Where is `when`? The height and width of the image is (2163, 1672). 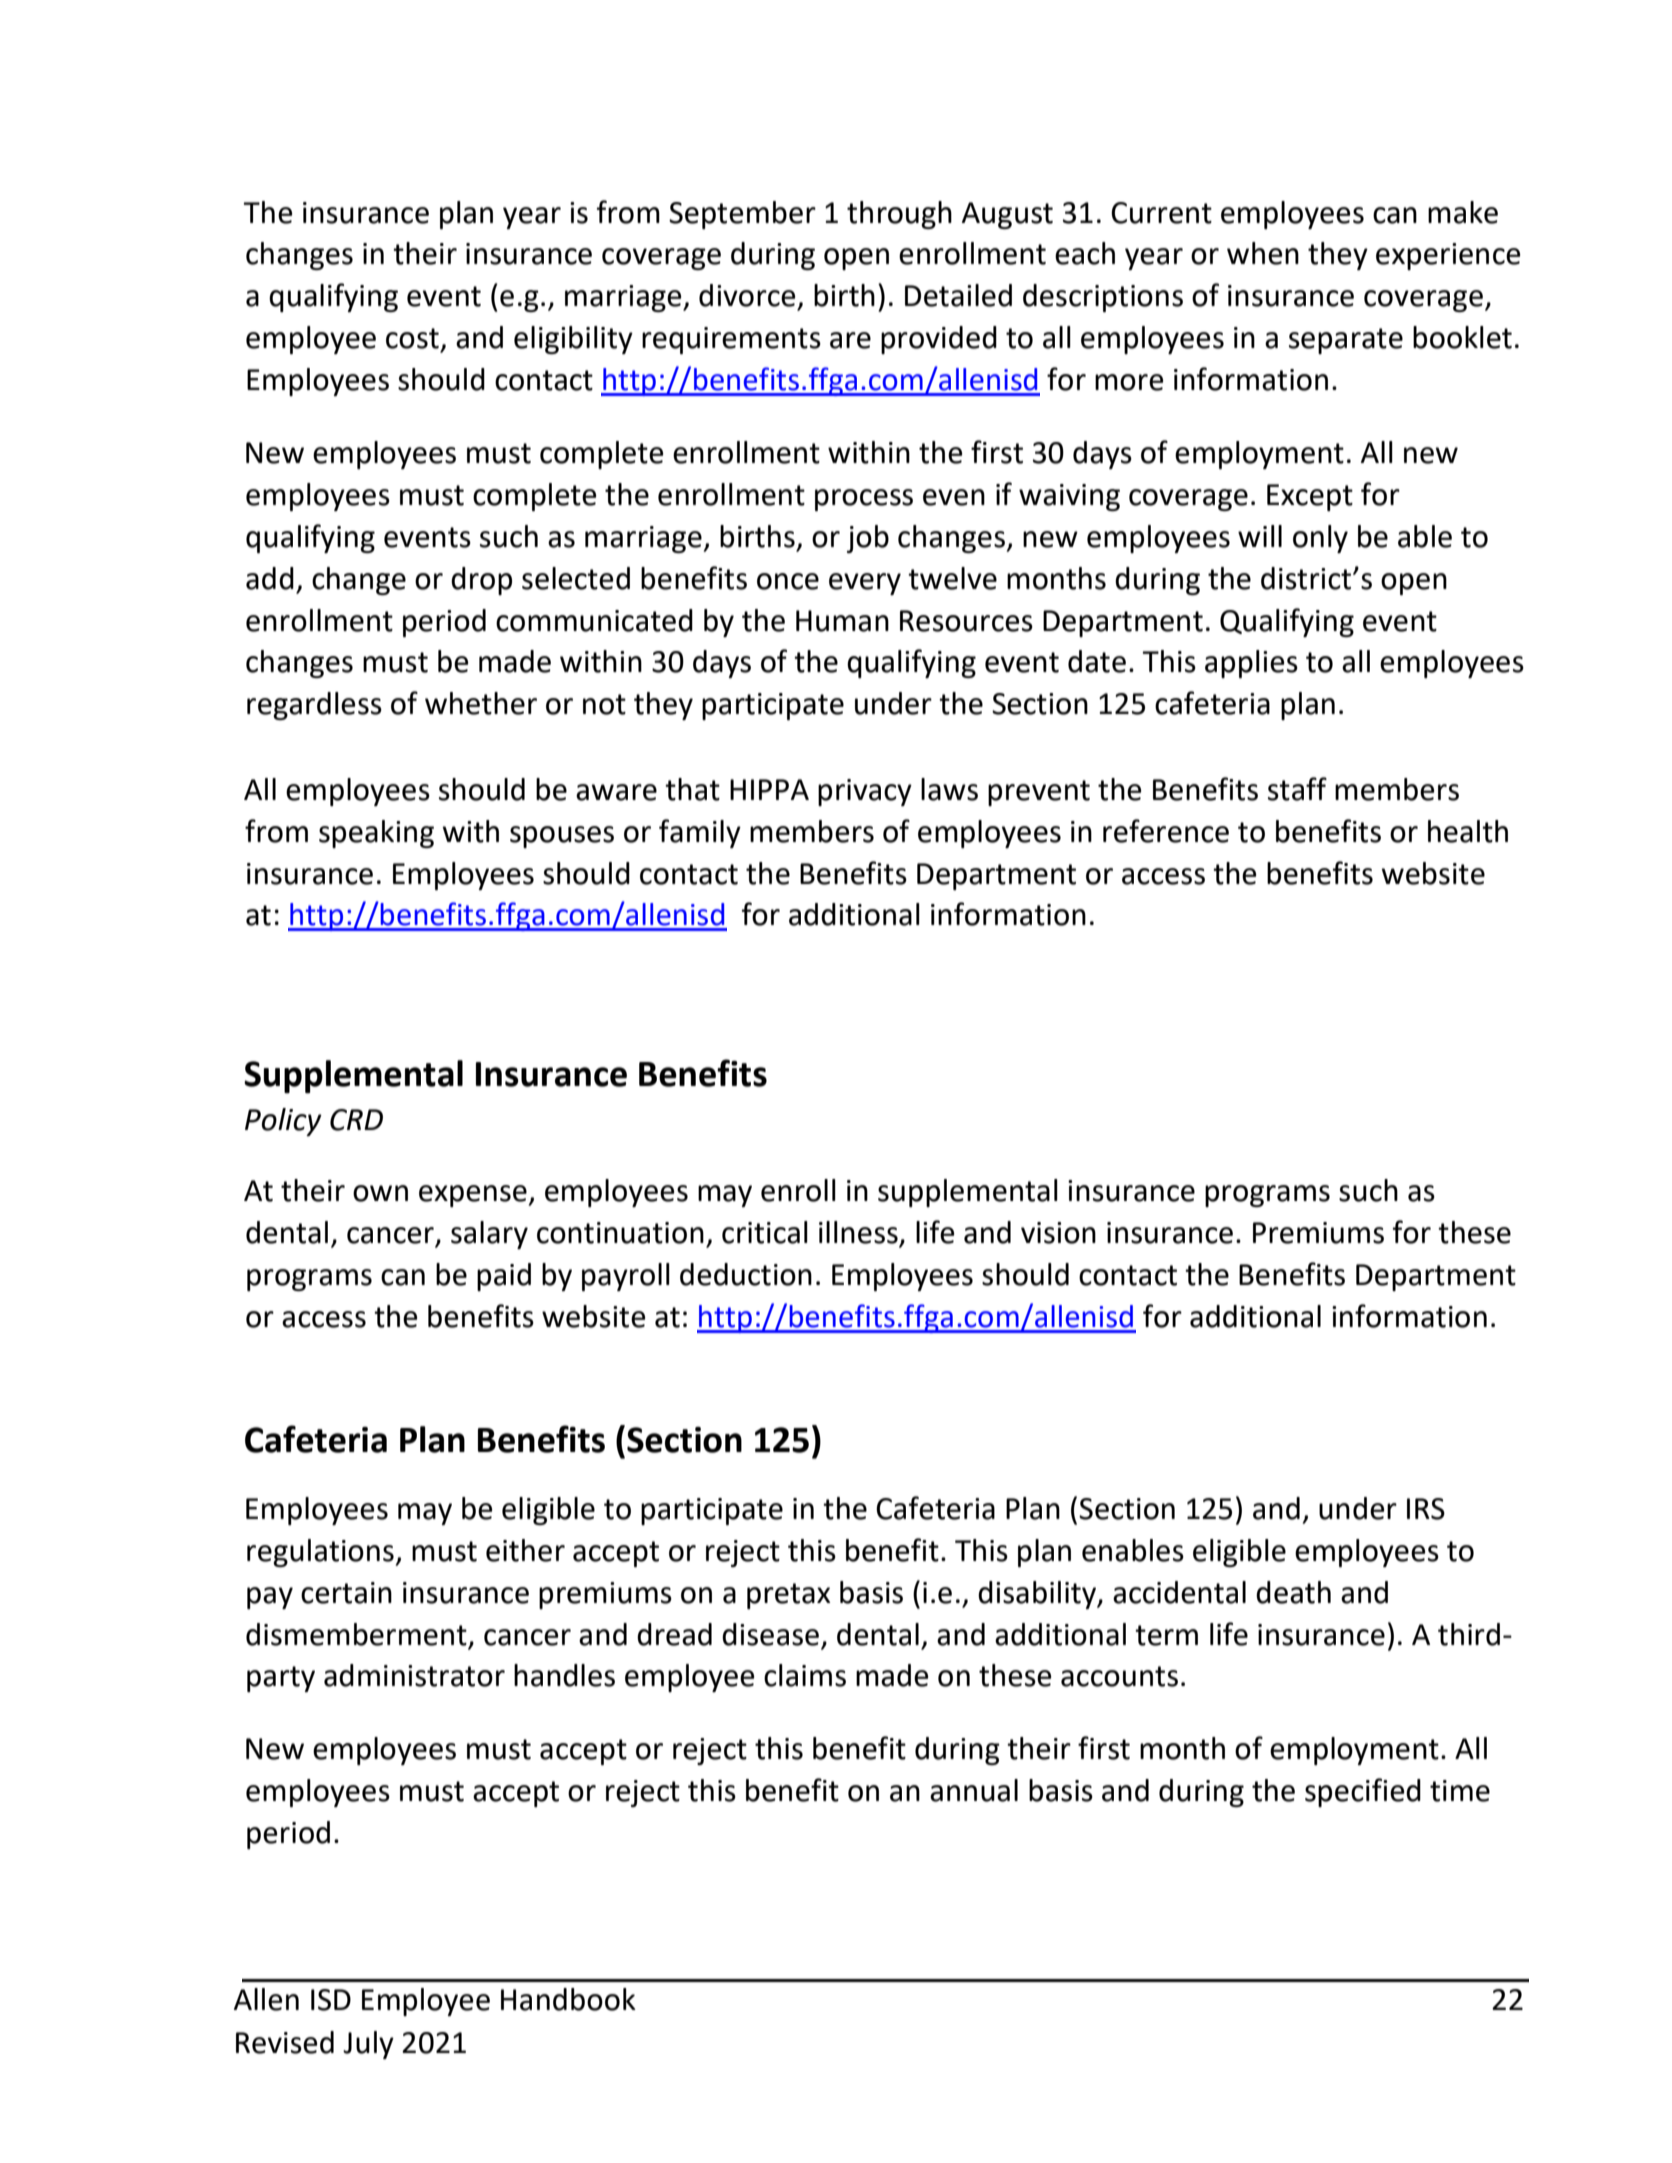
when is located at coordinates (1263, 253).
